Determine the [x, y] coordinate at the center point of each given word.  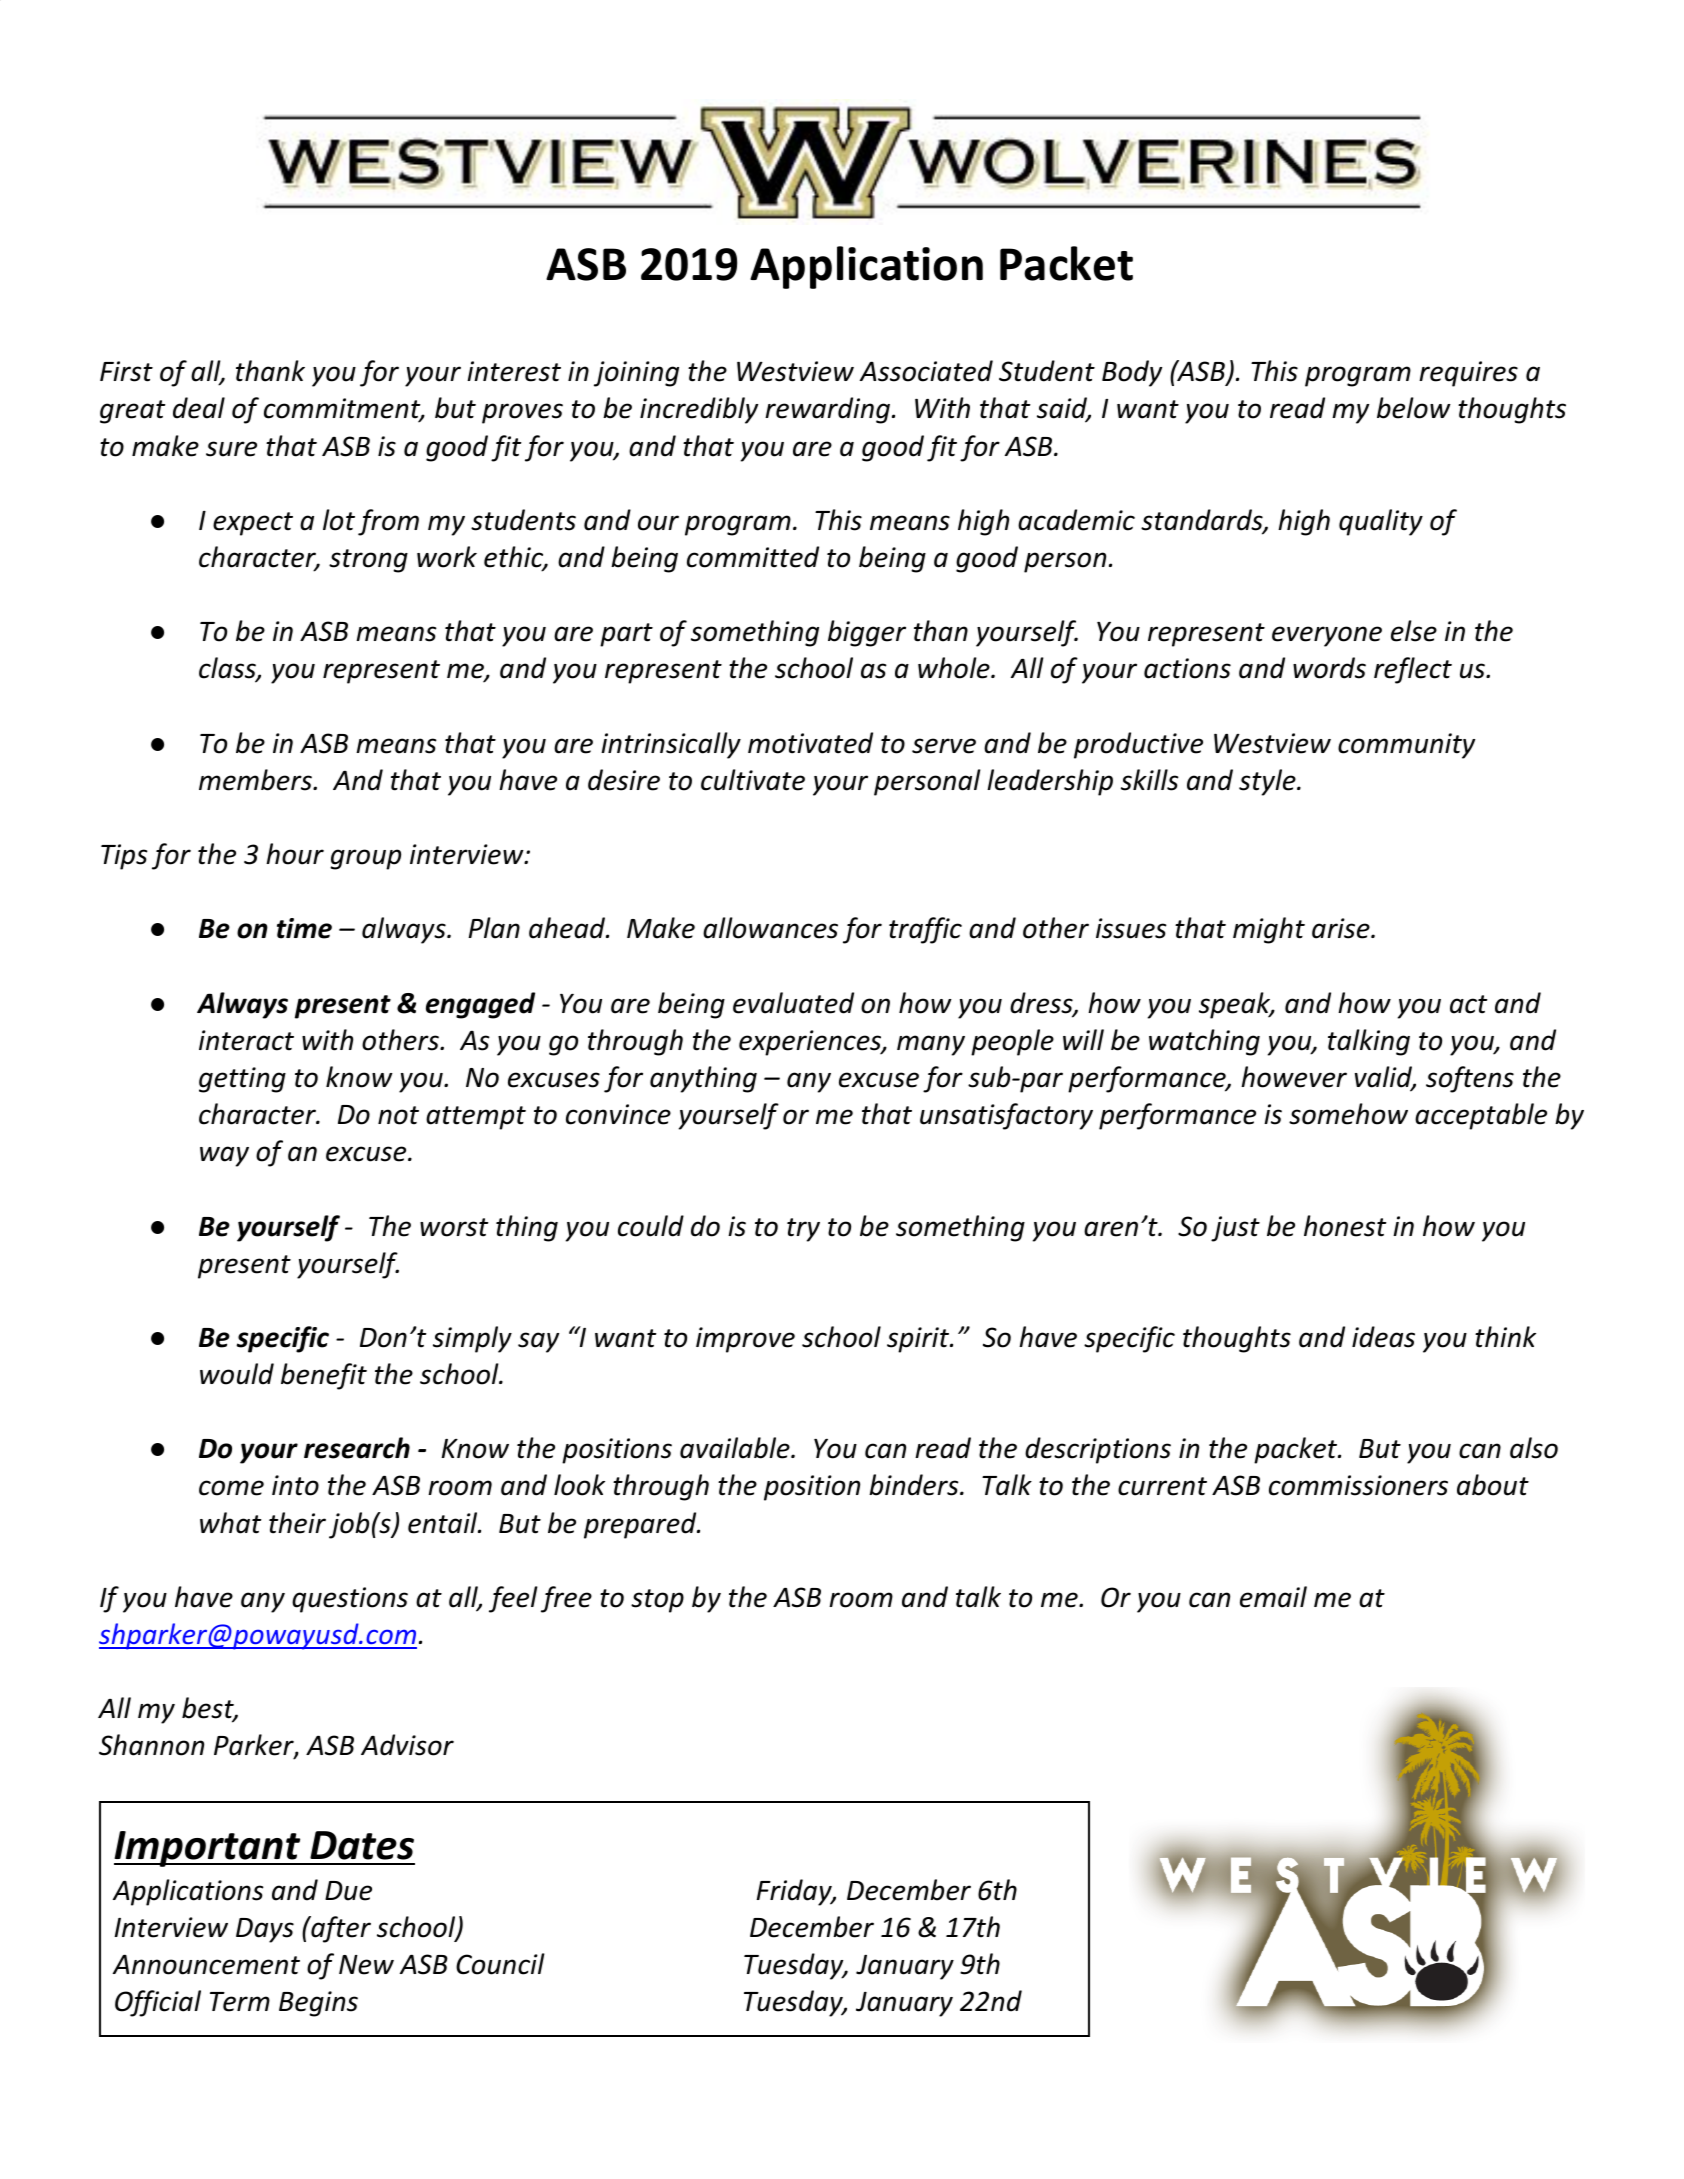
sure [231, 449]
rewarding [827, 410]
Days [265, 1930]
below [1414, 408]
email [1273, 1597]
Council [500, 1964]
